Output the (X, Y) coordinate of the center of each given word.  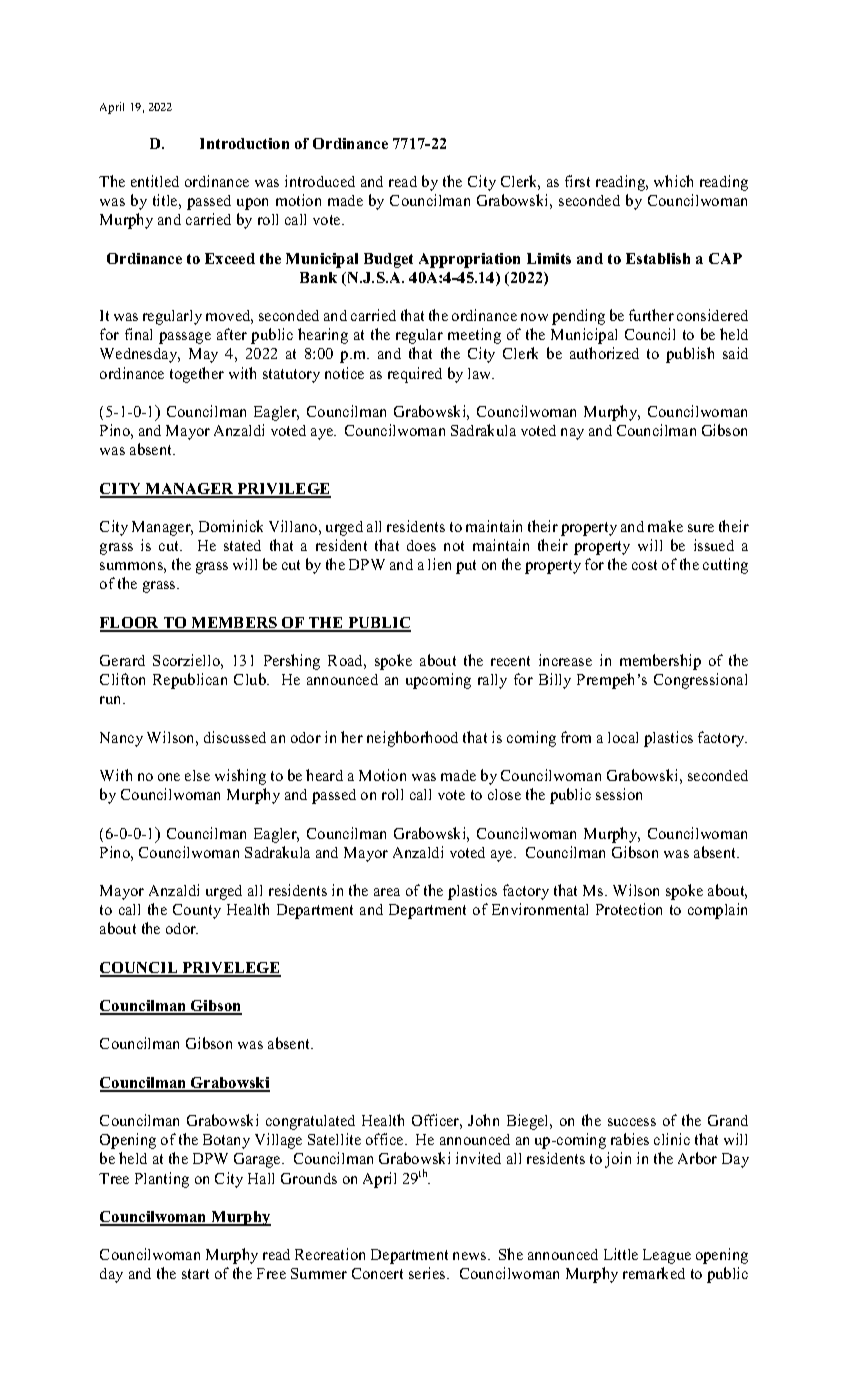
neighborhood (412, 739)
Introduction (244, 143)
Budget (388, 260)
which (673, 181)
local (623, 737)
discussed (235, 737)
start (195, 1274)
